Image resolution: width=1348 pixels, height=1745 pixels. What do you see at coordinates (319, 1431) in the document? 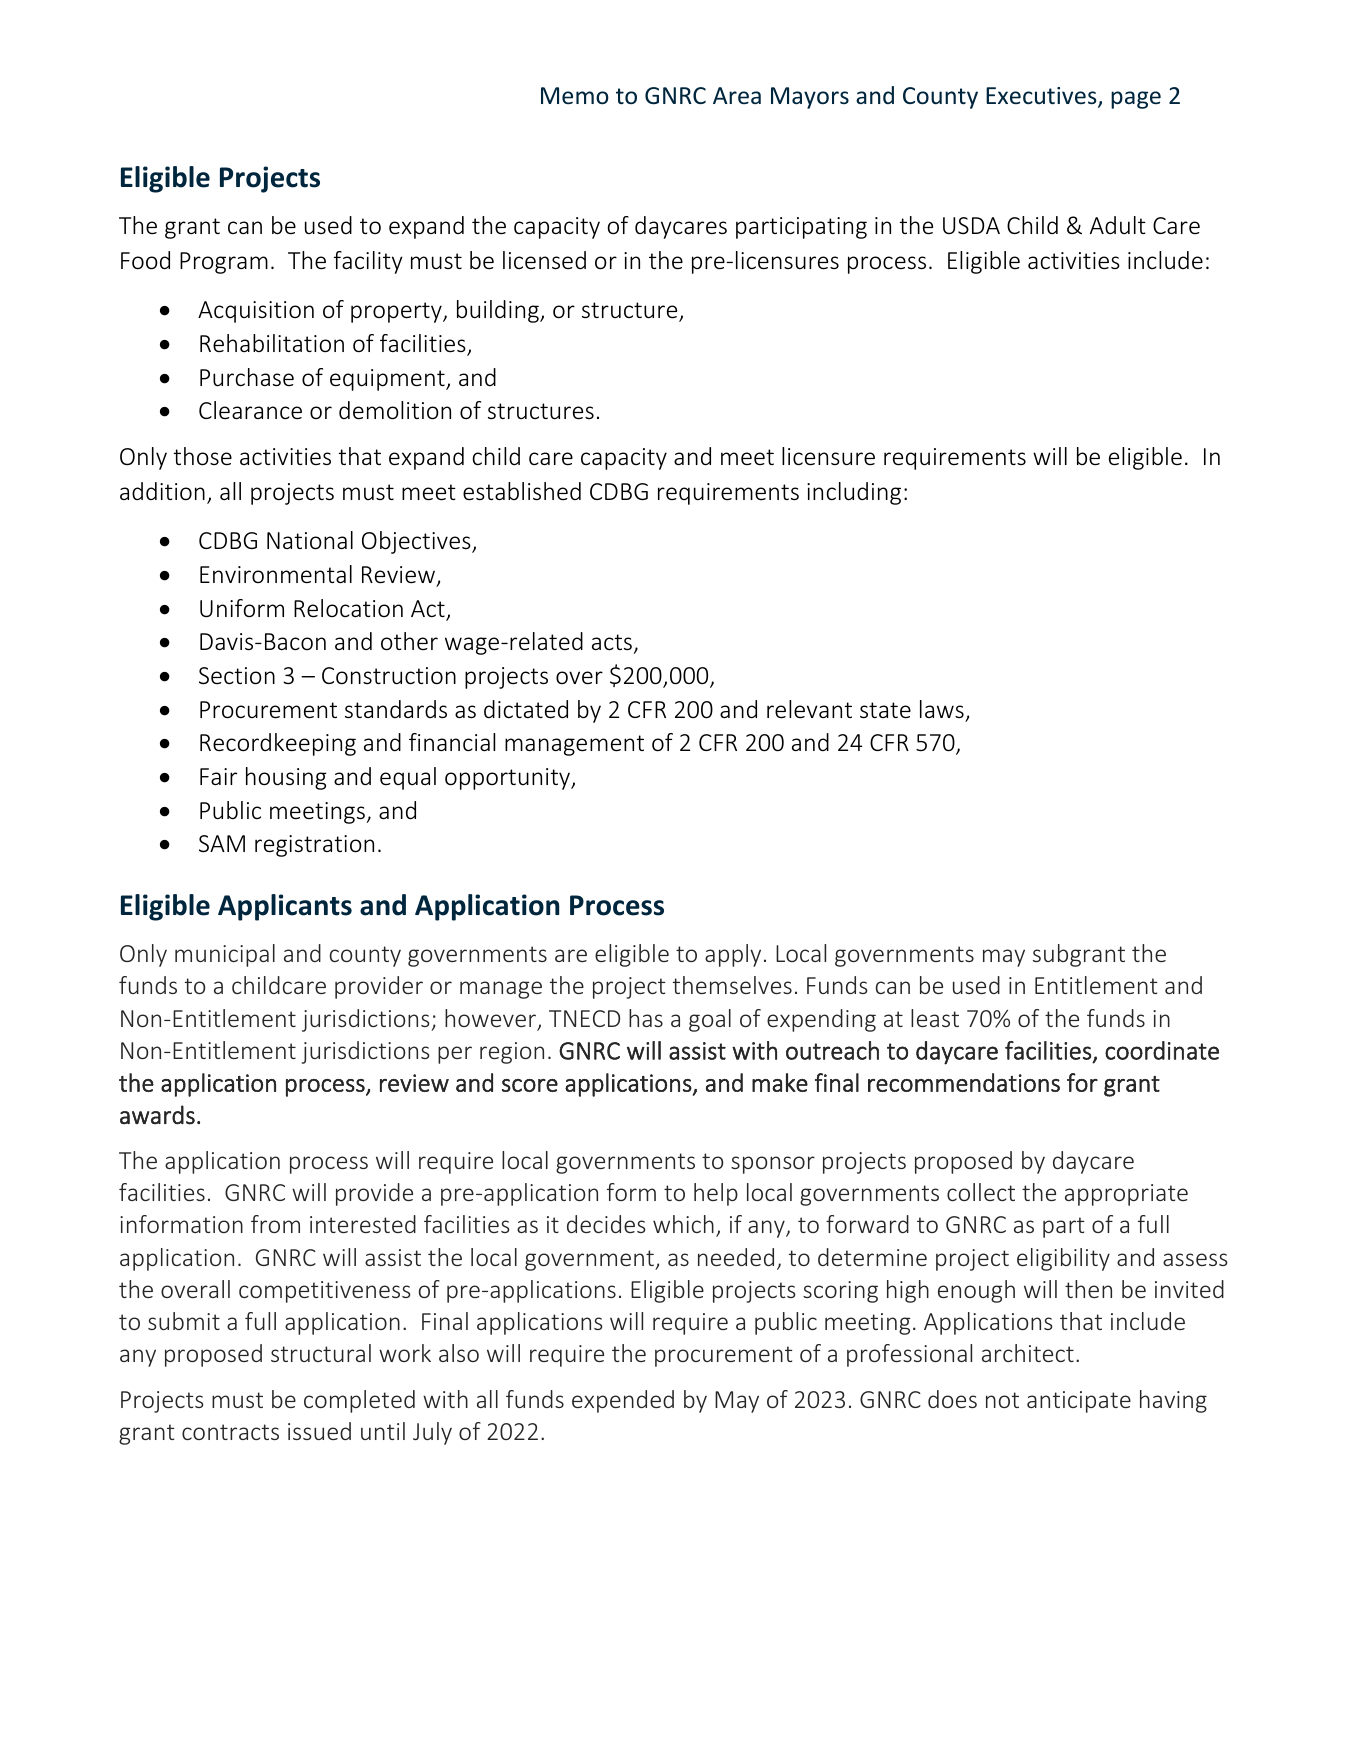
I see `issued` at bounding box center [319, 1431].
